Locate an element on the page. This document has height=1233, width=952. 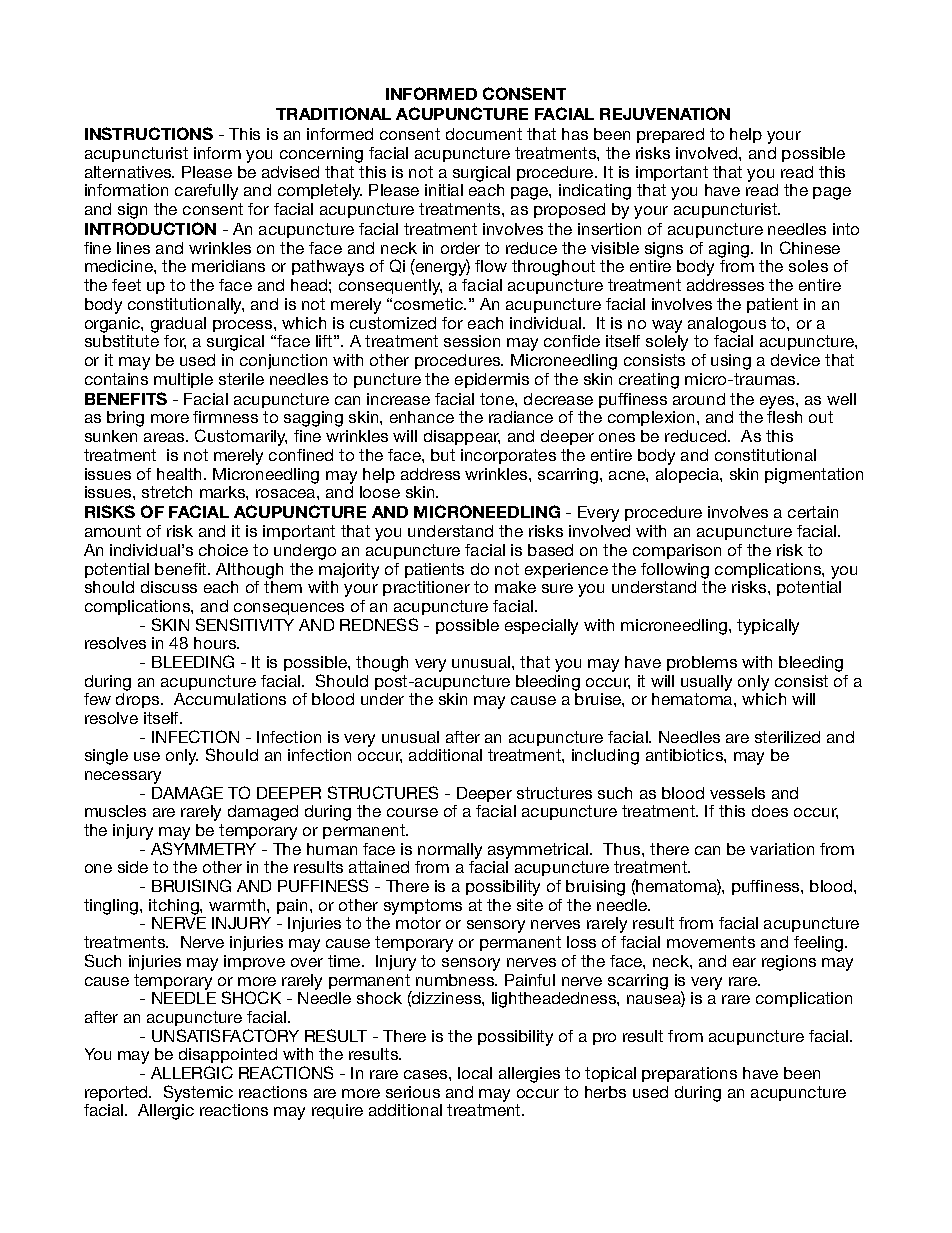
Systemic is located at coordinates (198, 1093).
